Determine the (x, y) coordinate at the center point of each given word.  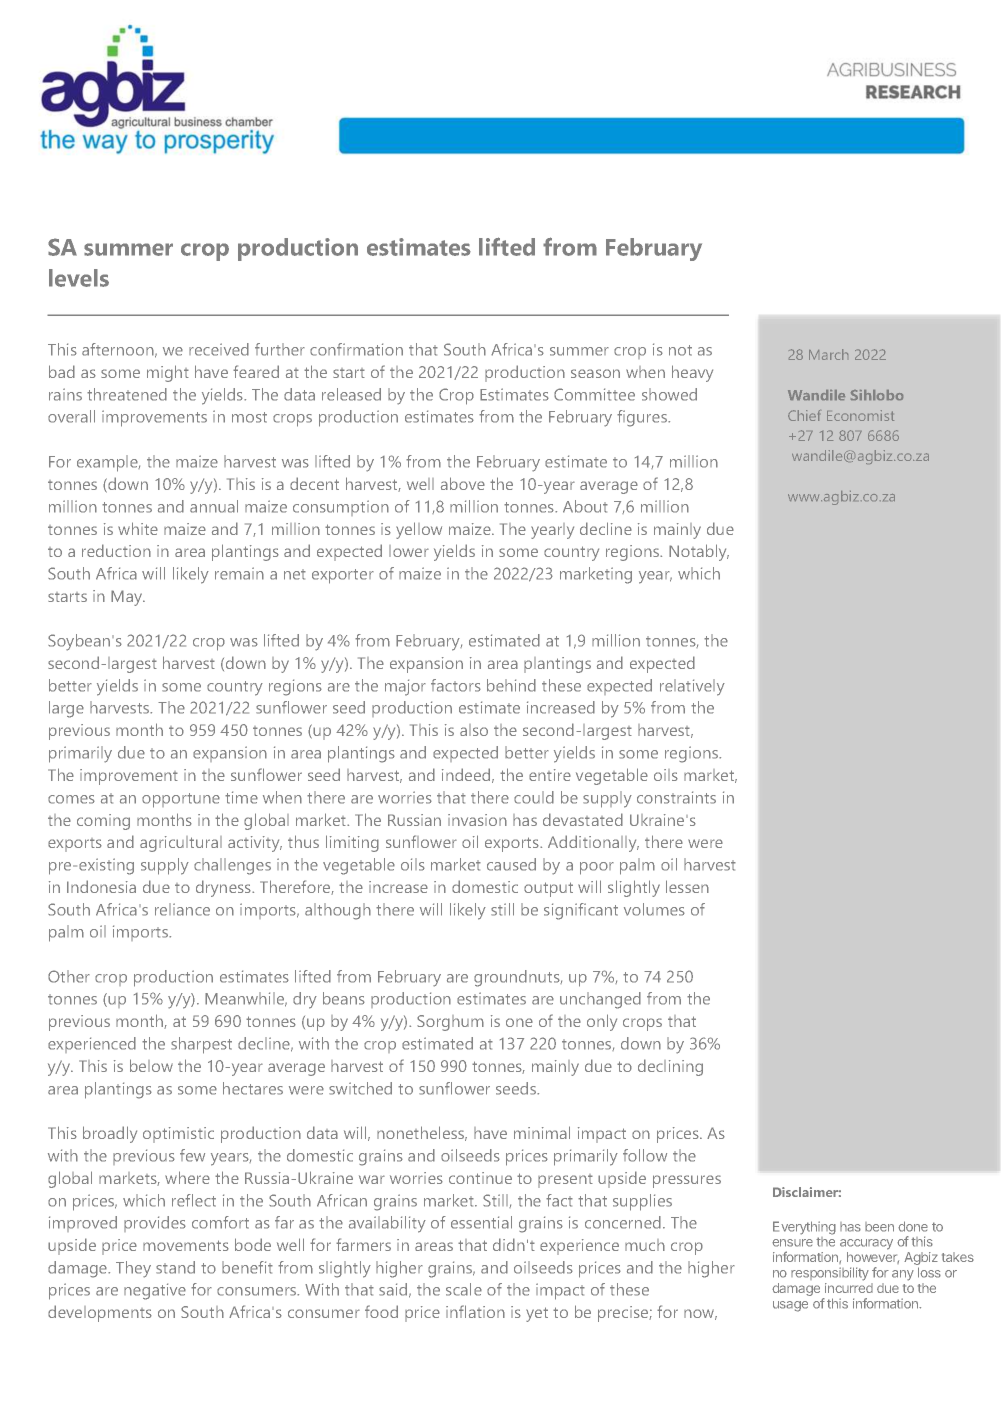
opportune (181, 800)
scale (464, 1289)
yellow (419, 530)
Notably (699, 552)
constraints (676, 797)
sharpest (201, 1045)
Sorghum (450, 1023)
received (219, 349)
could (534, 797)
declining (670, 1067)
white (138, 528)
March (828, 354)
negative (155, 1291)
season (595, 373)
